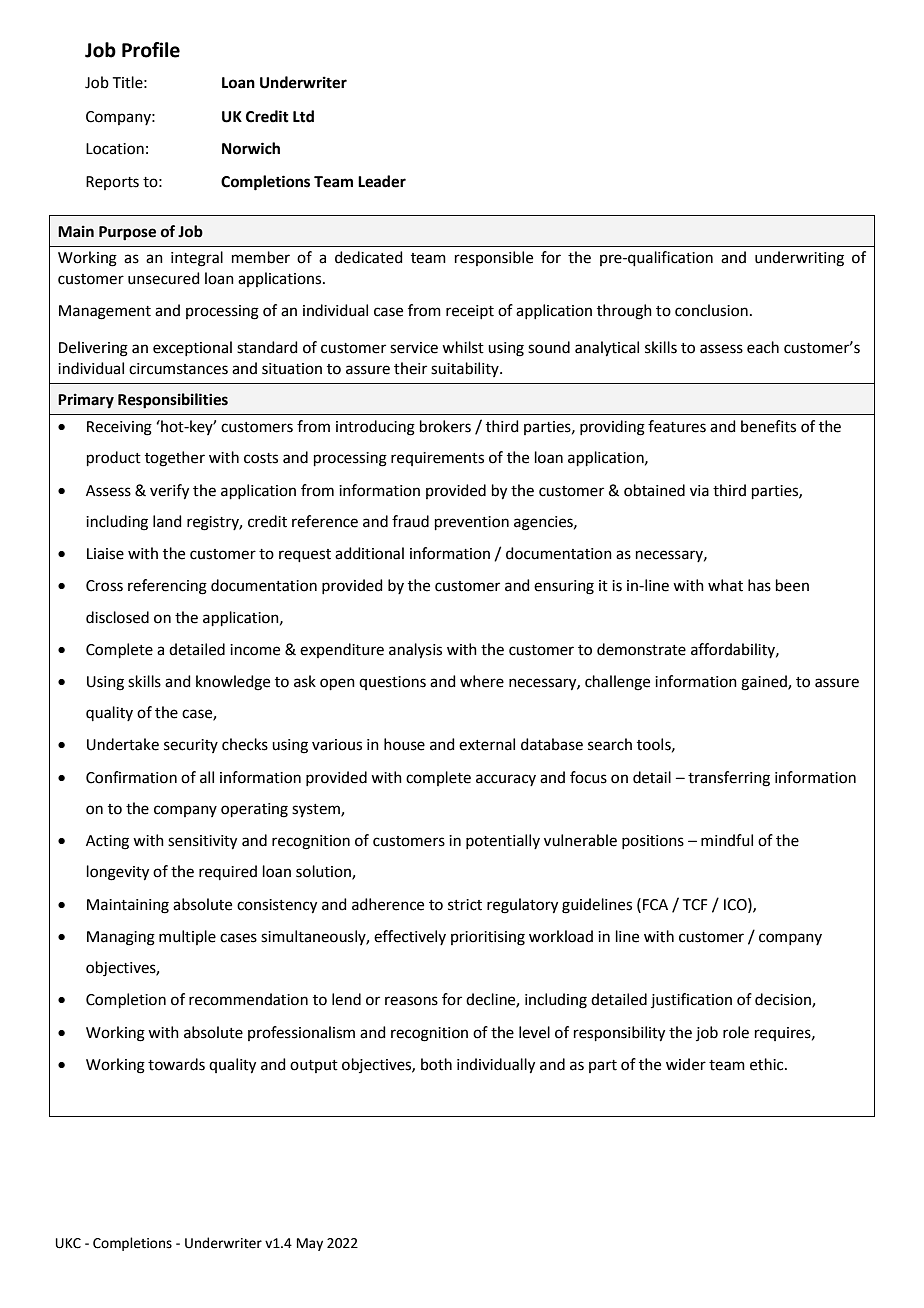 The height and width of the page is (1308, 924). Describe the element at coordinates (175, 459) in the page. I see `together` at that location.
